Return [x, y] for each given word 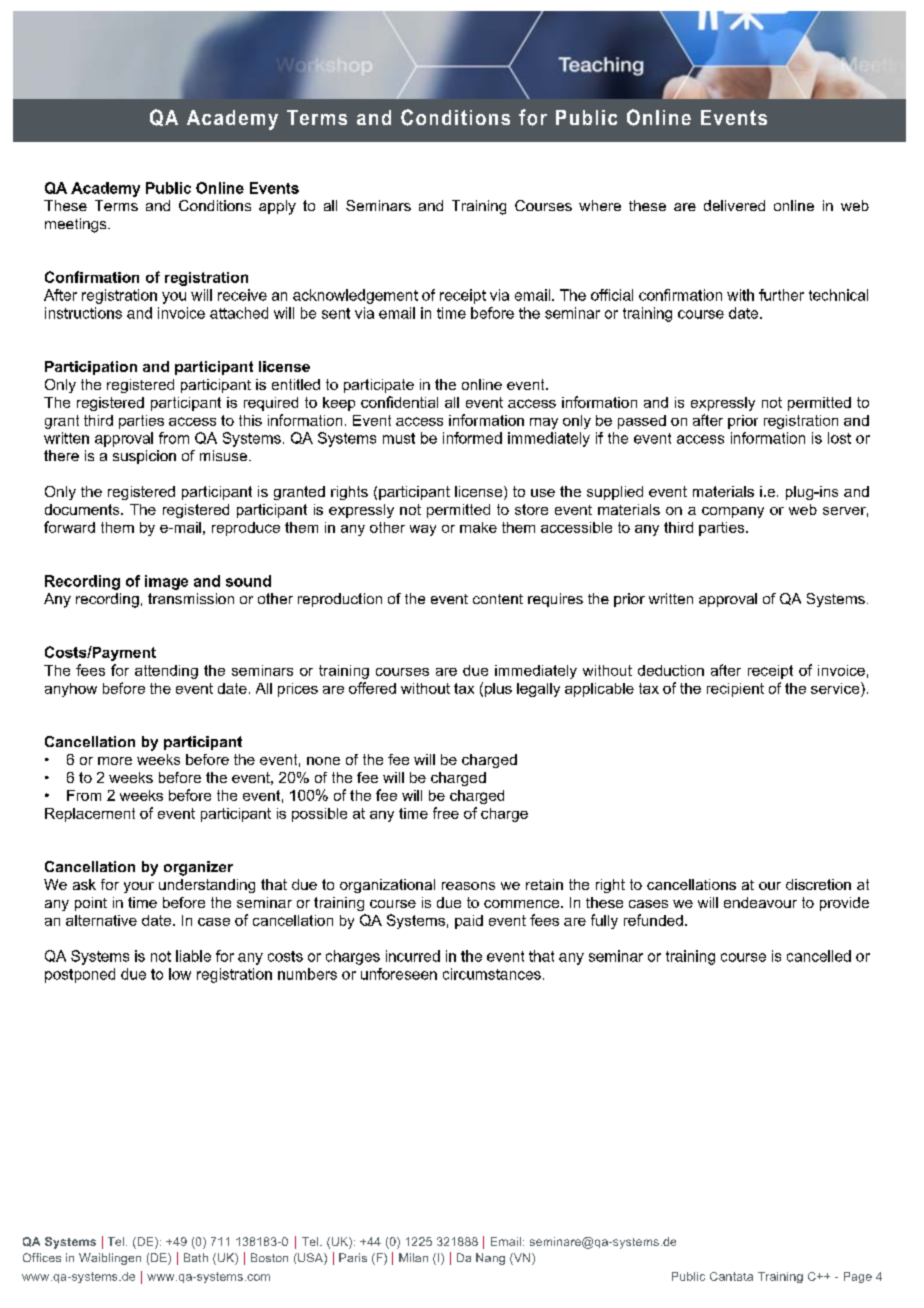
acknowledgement [355, 296]
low [180, 974]
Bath [196, 1257]
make [478, 527]
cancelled [819, 956]
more [115, 761]
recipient [735, 690]
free [446, 813]
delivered [734, 205]
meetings [77, 225]
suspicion [144, 457]
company [733, 512]
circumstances [492, 974]
